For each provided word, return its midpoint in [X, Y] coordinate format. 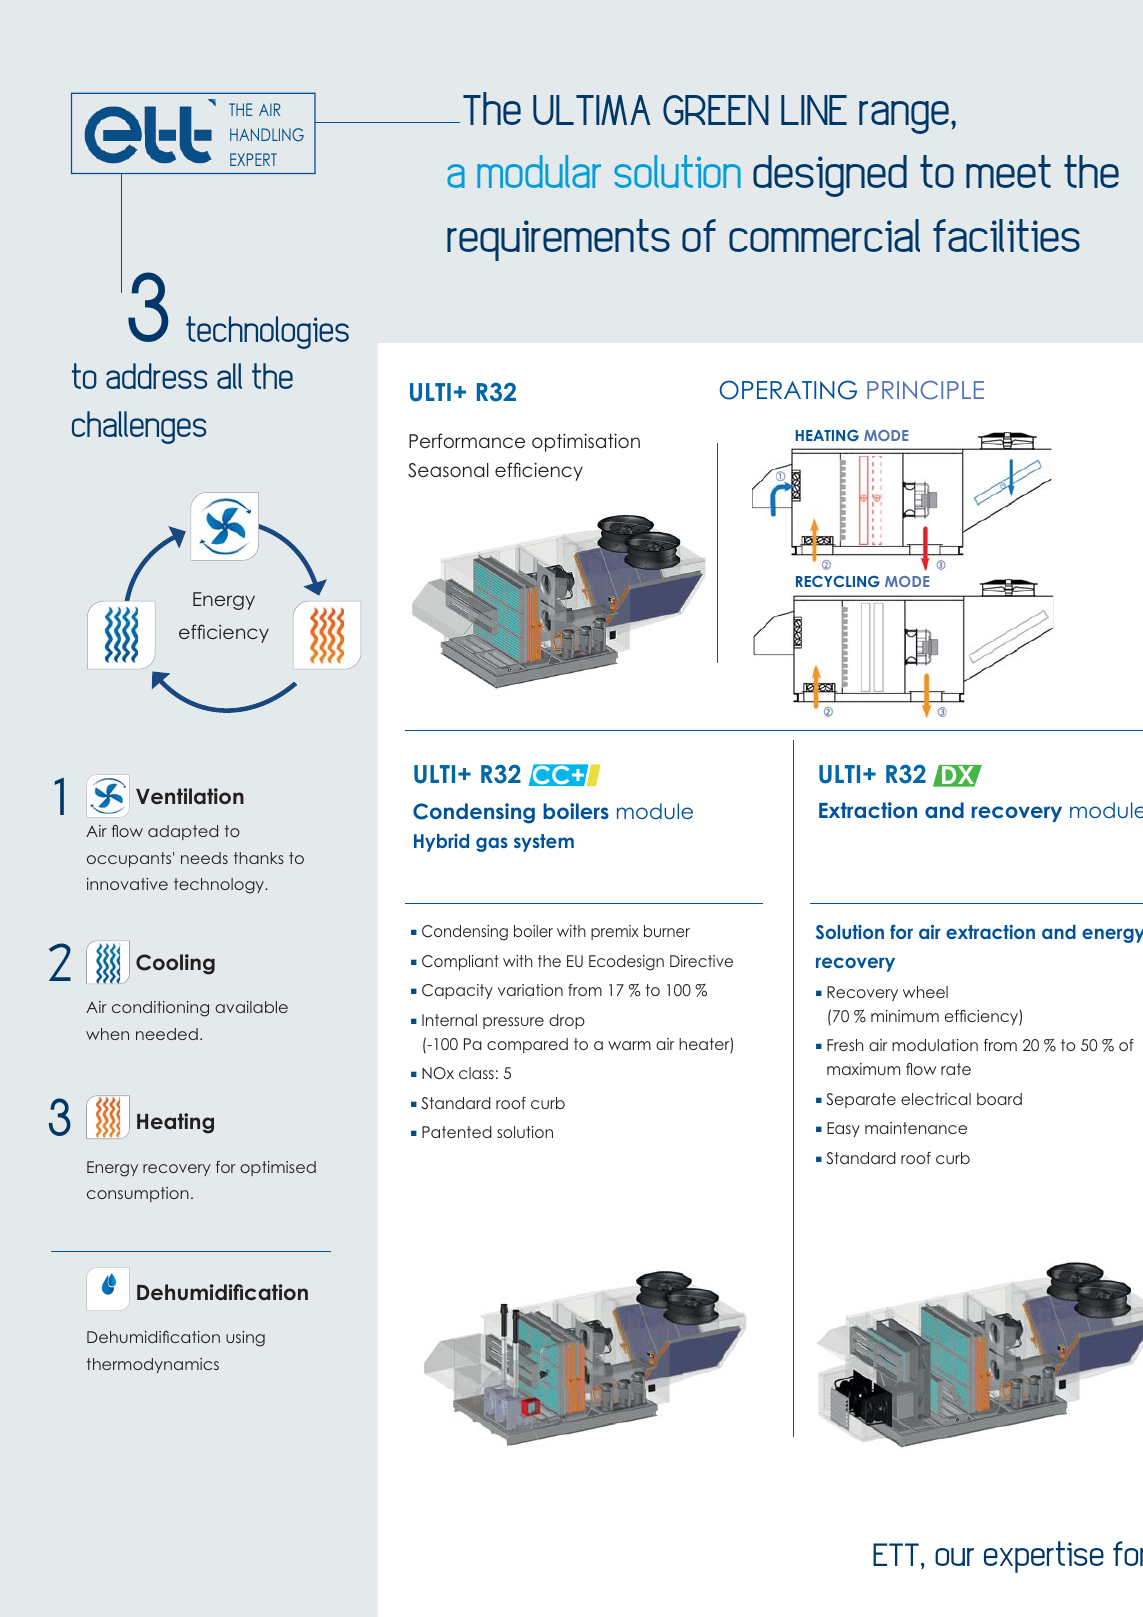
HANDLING [267, 134]
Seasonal [448, 470]
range [904, 117]
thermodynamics [153, 1365]
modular [539, 171]
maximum [863, 1069]
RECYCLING [838, 581]
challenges [139, 427]
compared [527, 1045]
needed [167, 1034]
